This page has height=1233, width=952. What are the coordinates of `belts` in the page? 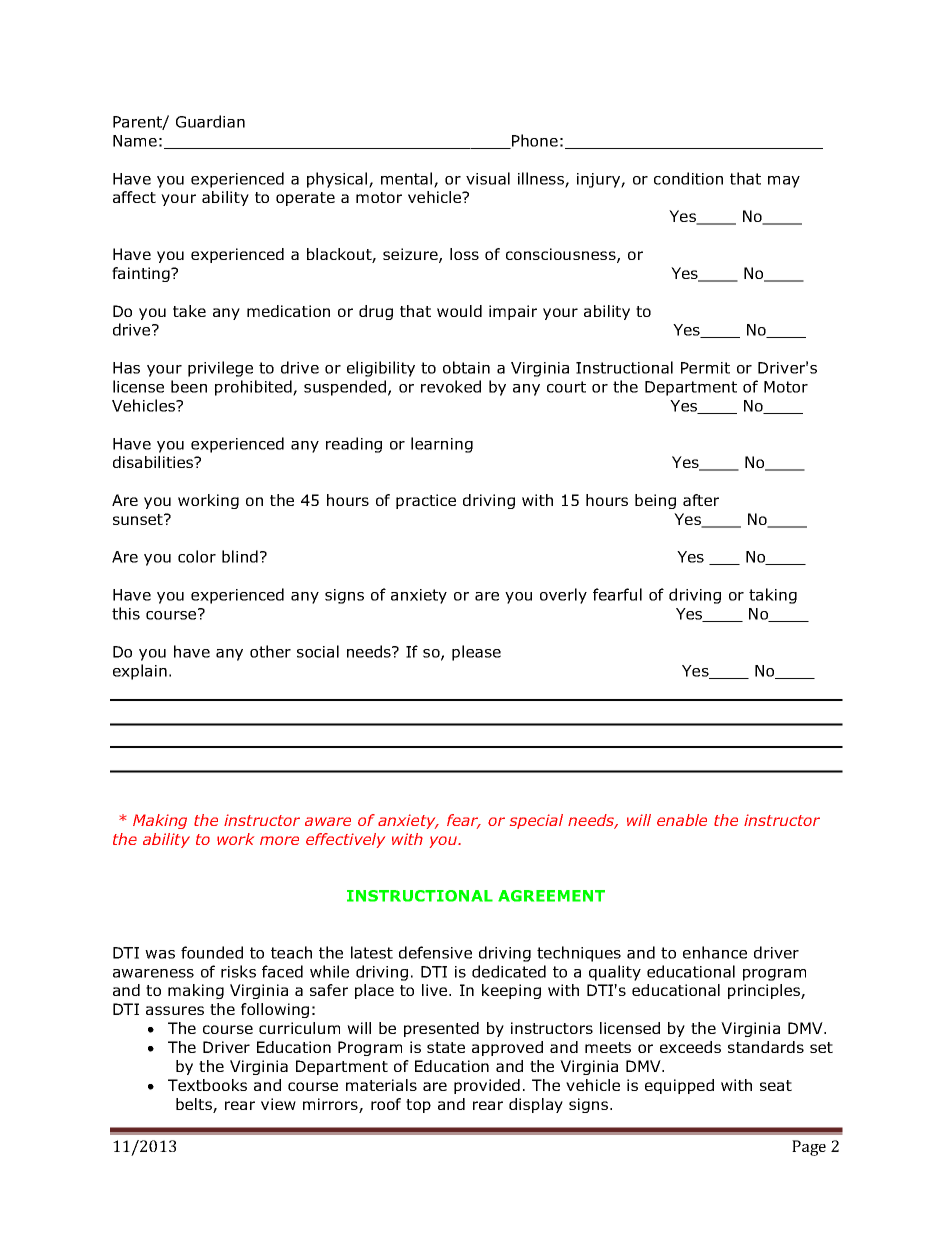 It's located at (195, 1105).
